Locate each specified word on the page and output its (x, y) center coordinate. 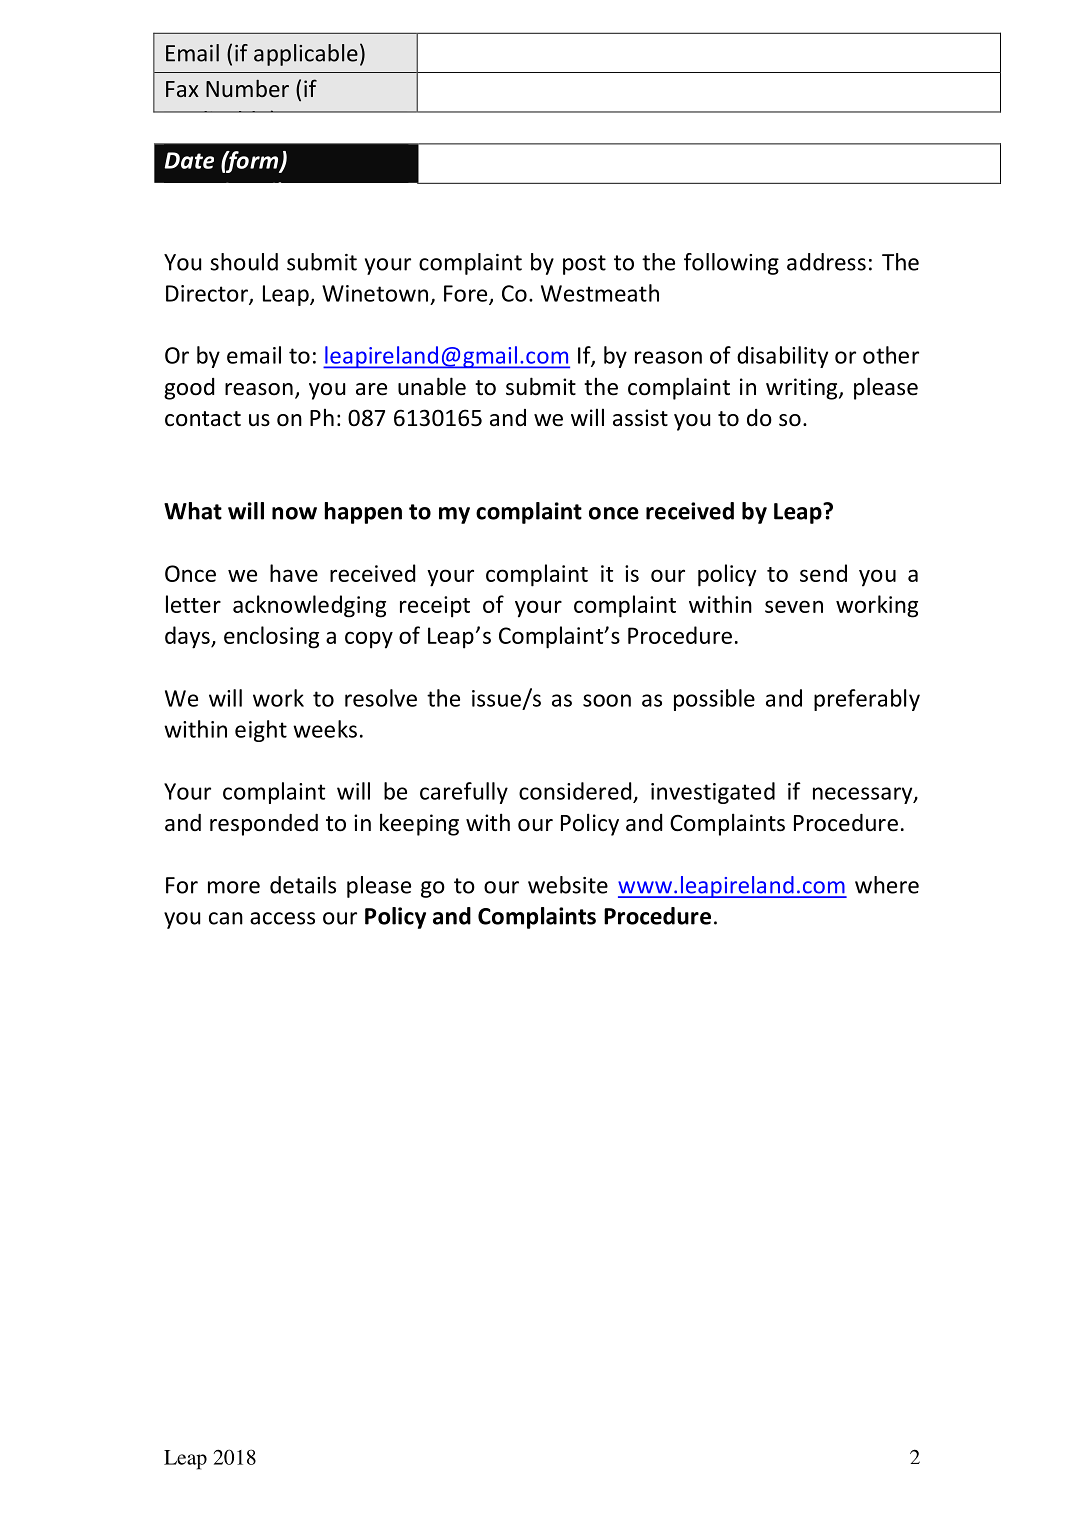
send (823, 573)
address (826, 262)
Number (247, 88)
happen (363, 513)
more (234, 887)
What (193, 511)
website (568, 885)
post (584, 265)
